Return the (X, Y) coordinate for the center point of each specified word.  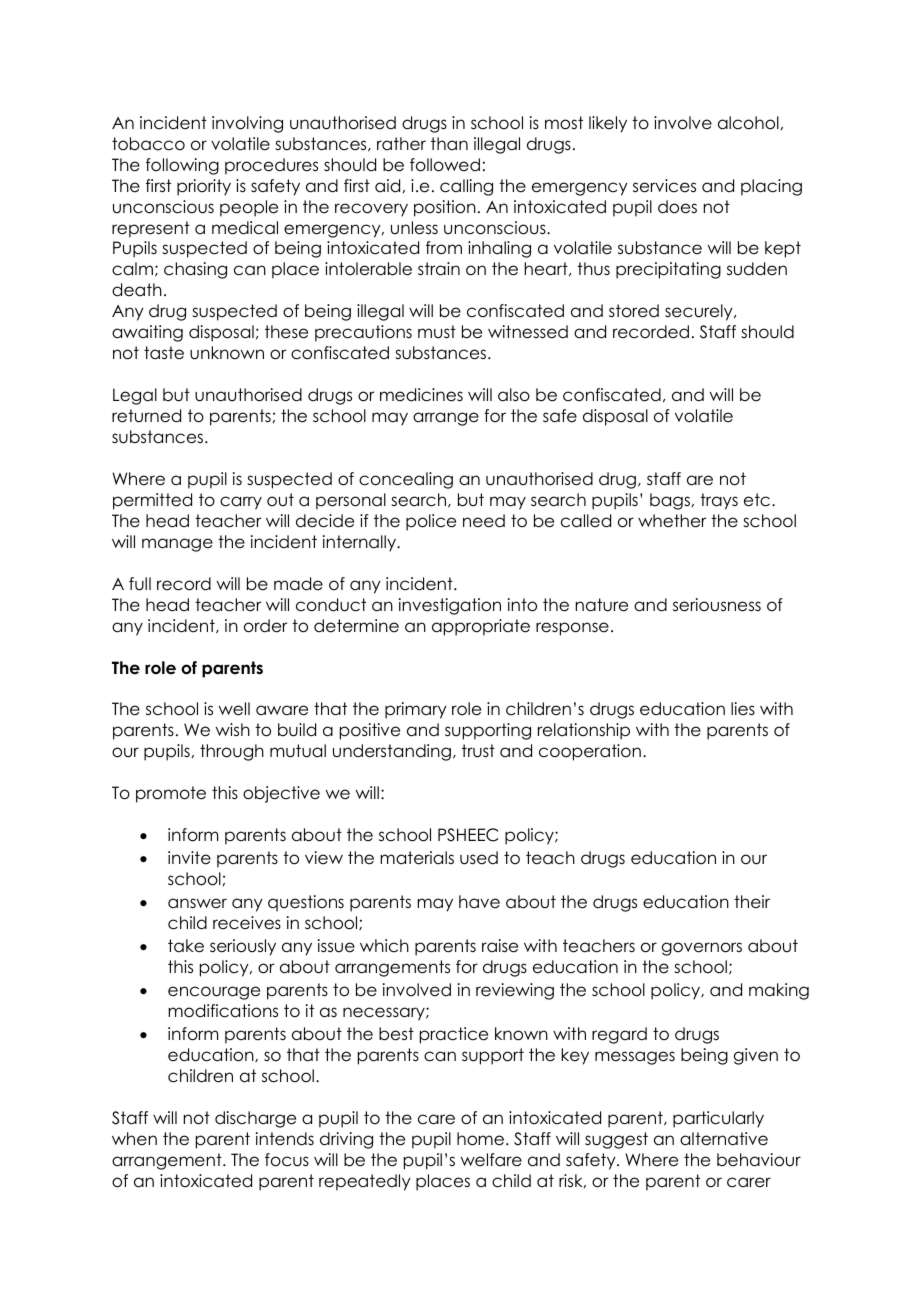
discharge (255, 1119)
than (449, 143)
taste (164, 353)
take (186, 946)
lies (743, 709)
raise (500, 946)
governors (702, 949)
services (664, 186)
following (182, 166)
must (437, 332)
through (232, 752)
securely (700, 312)
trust (478, 751)
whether (672, 521)
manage (177, 545)
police (431, 522)
